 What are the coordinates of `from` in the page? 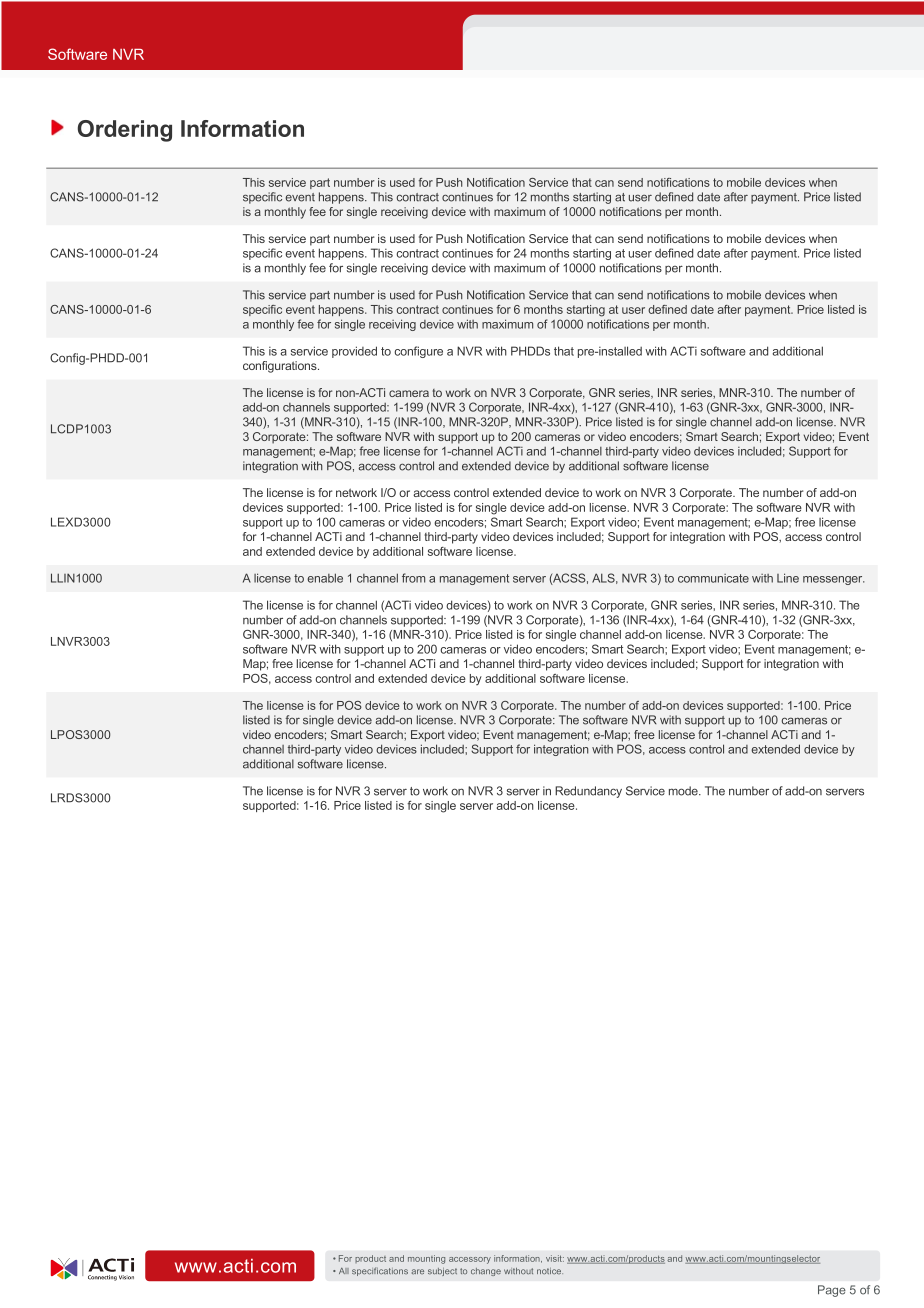 It's located at (413, 578).
